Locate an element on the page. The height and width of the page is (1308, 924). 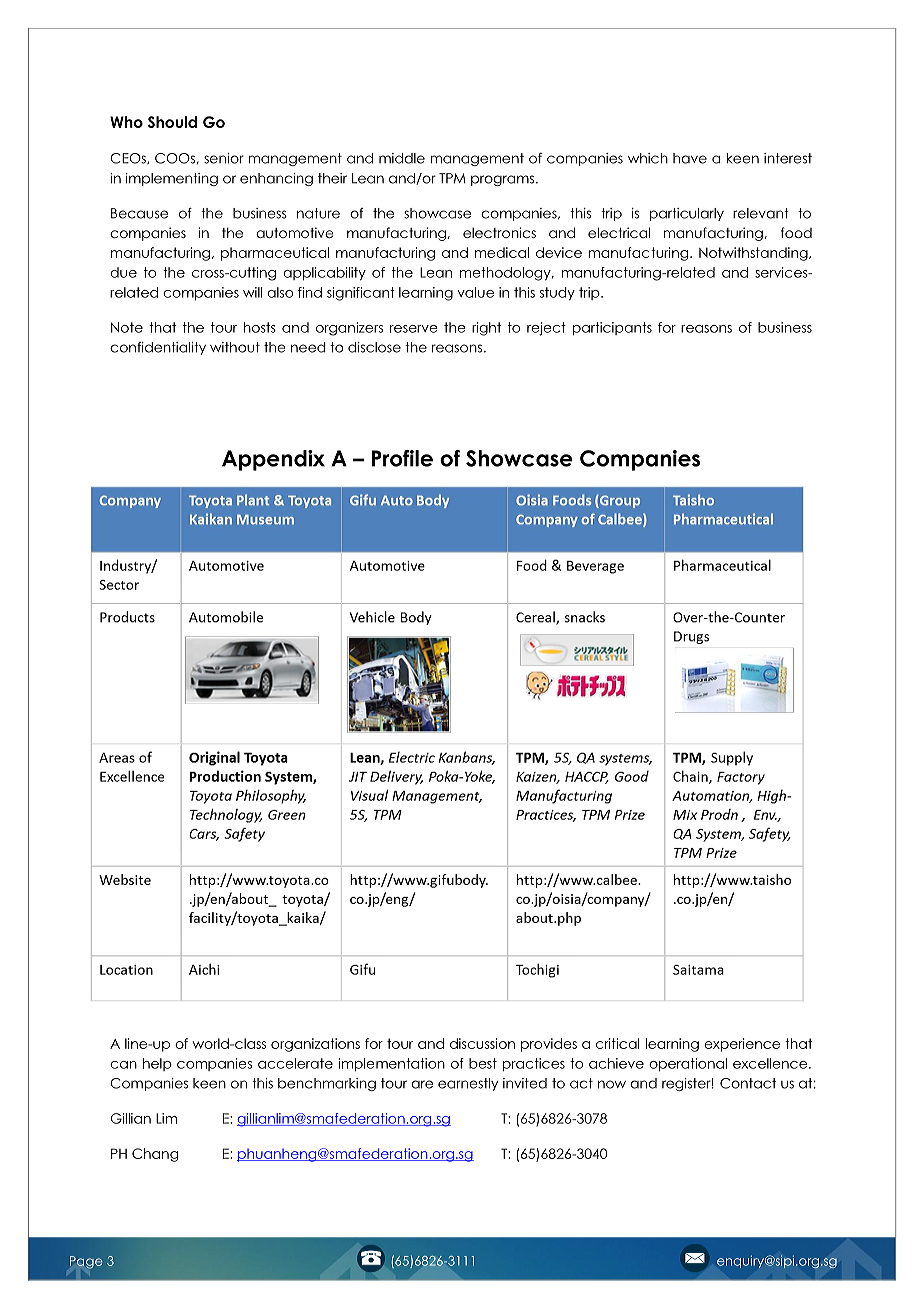
participants is located at coordinates (612, 328).
